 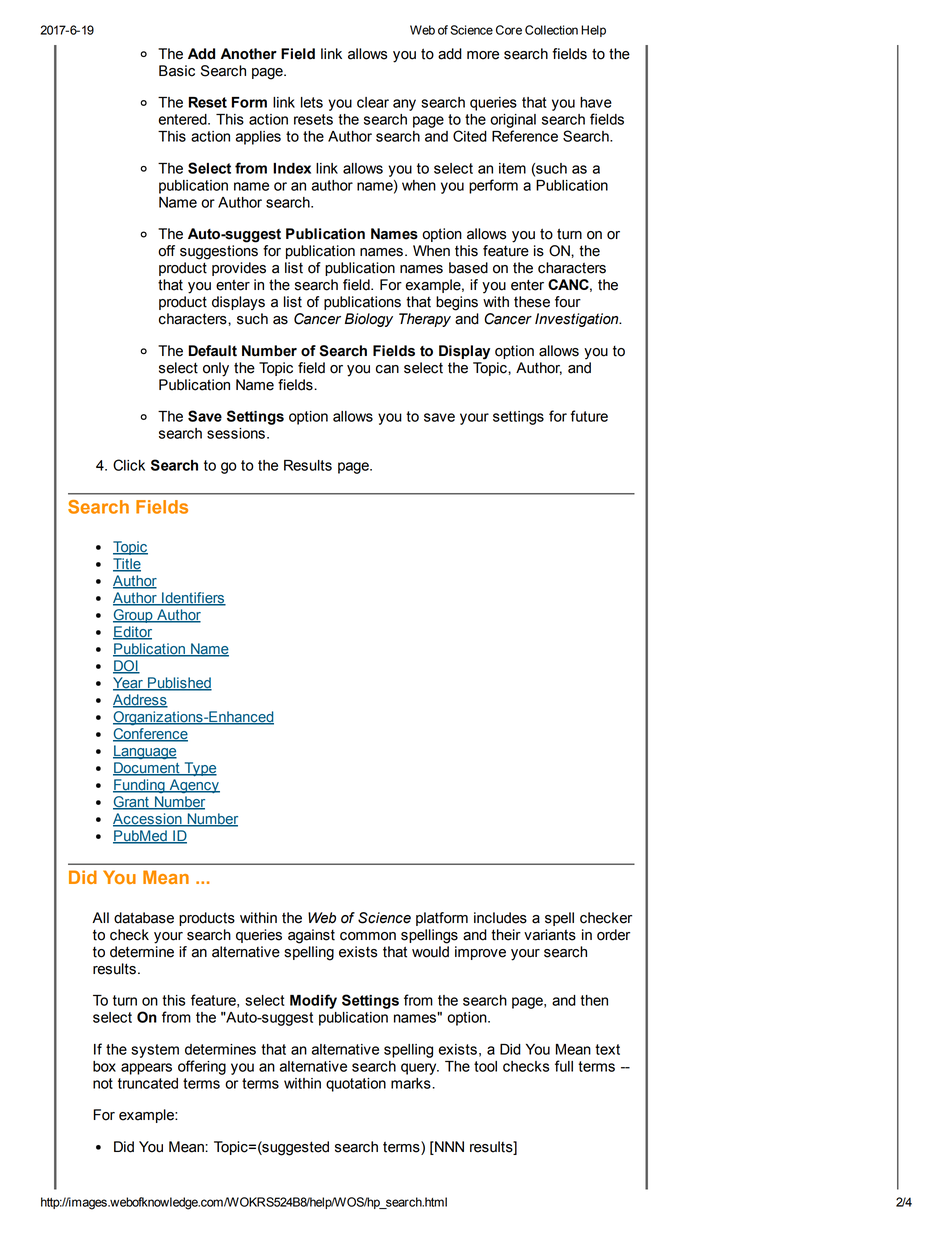 I want to click on Basic, so click(x=177, y=71).
